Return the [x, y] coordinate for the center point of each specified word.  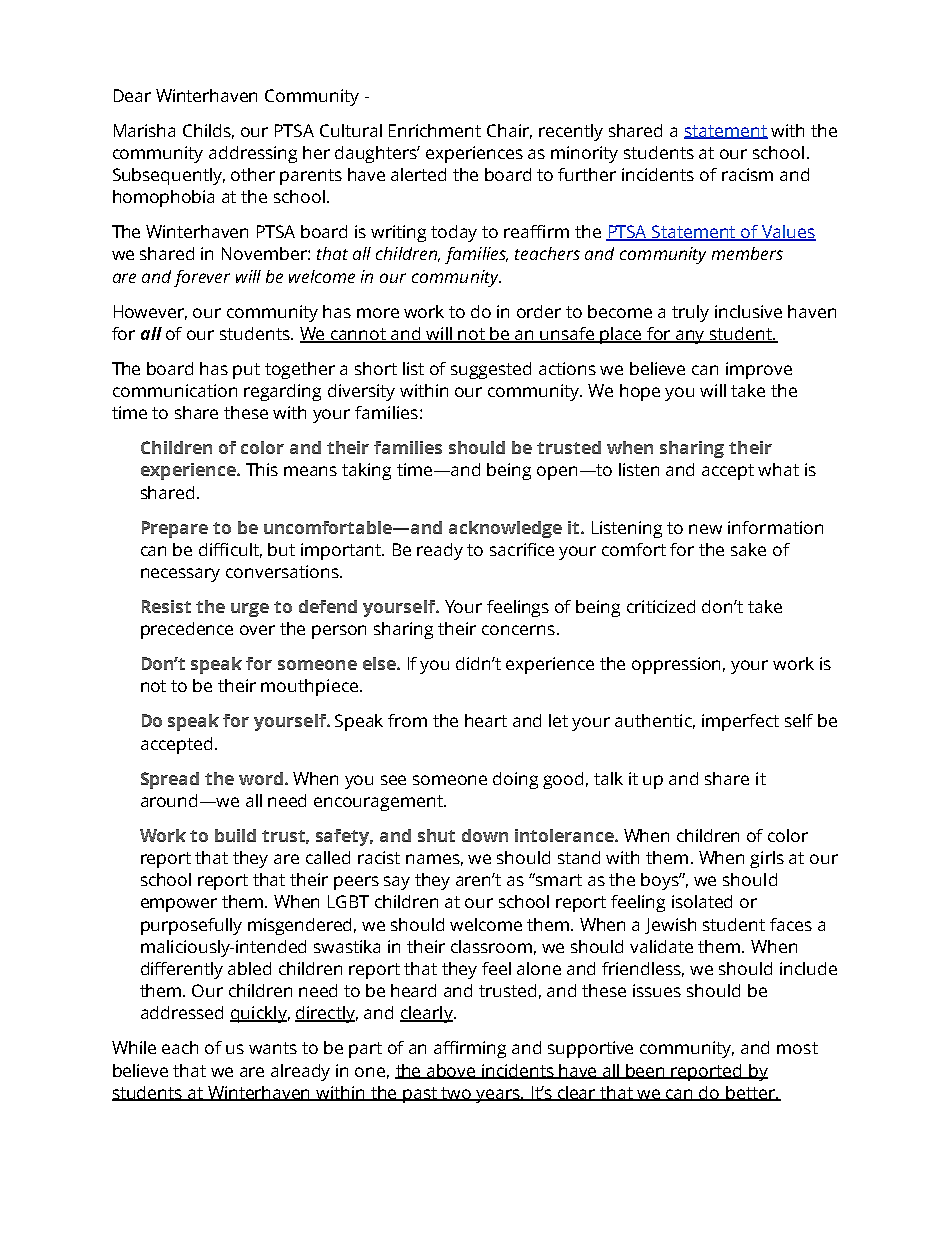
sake [748, 549]
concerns [518, 630]
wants [273, 1048]
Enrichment [435, 130]
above [451, 1071]
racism [747, 174]
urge [250, 610]
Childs [208, 131]
